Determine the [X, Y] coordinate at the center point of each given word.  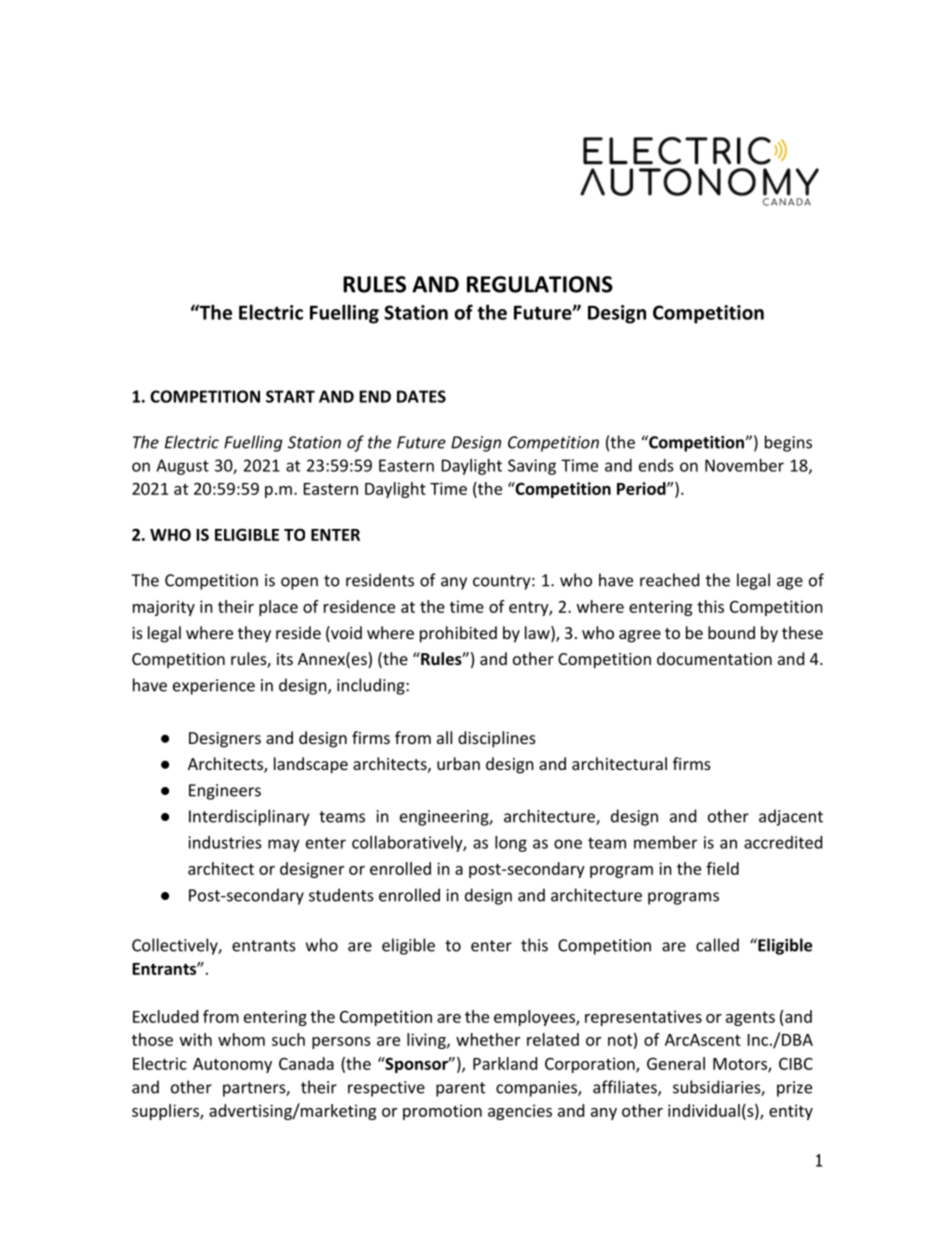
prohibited [458, 634]
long [511, 844]
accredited [783, 842]
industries [225, 842]
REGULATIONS [540, 284]
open [299, 583]
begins [788, 443]
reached [669, 580]
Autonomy [232, 1065]
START [290, 396]
